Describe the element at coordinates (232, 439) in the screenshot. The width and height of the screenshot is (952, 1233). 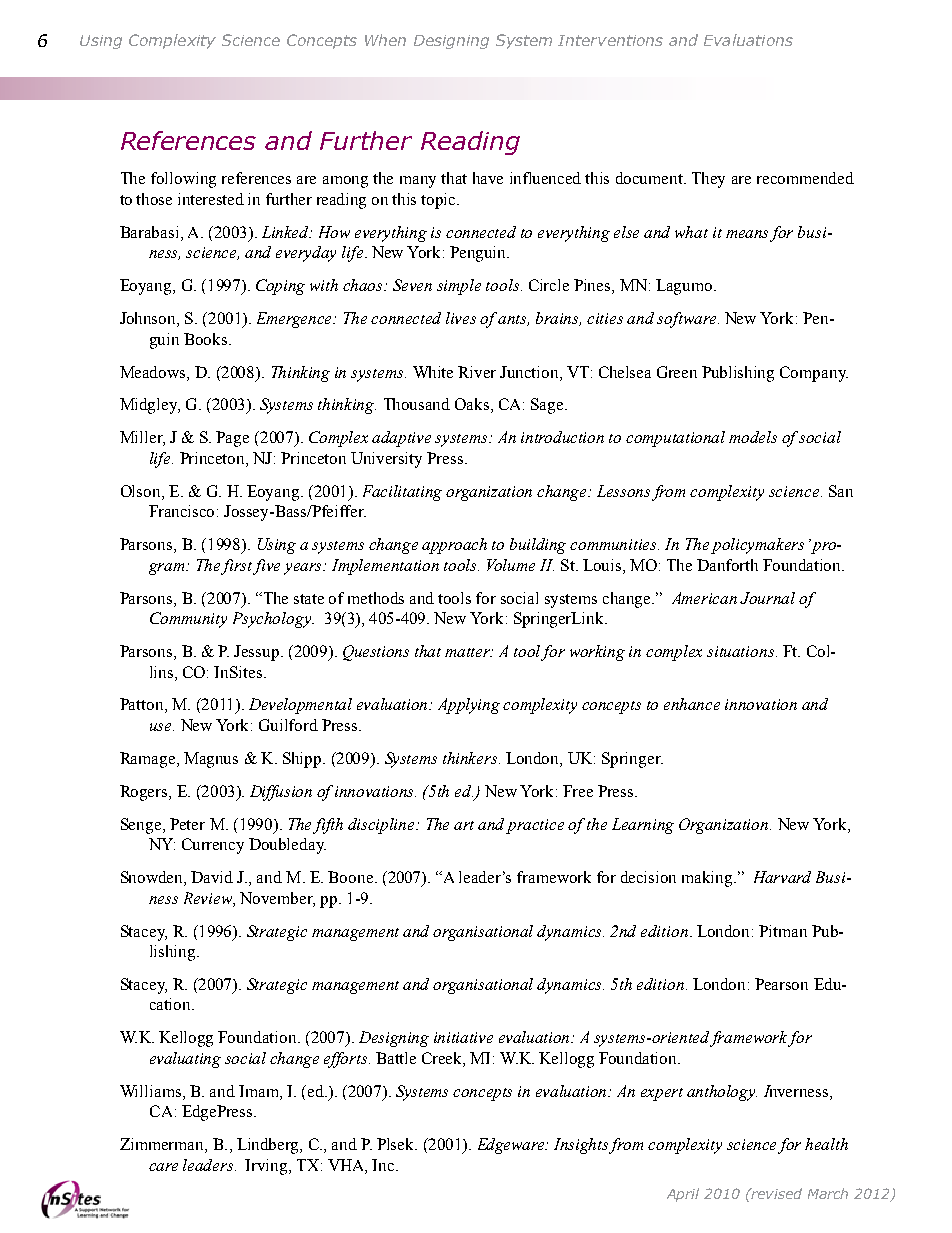
I see `Page` at that location.
